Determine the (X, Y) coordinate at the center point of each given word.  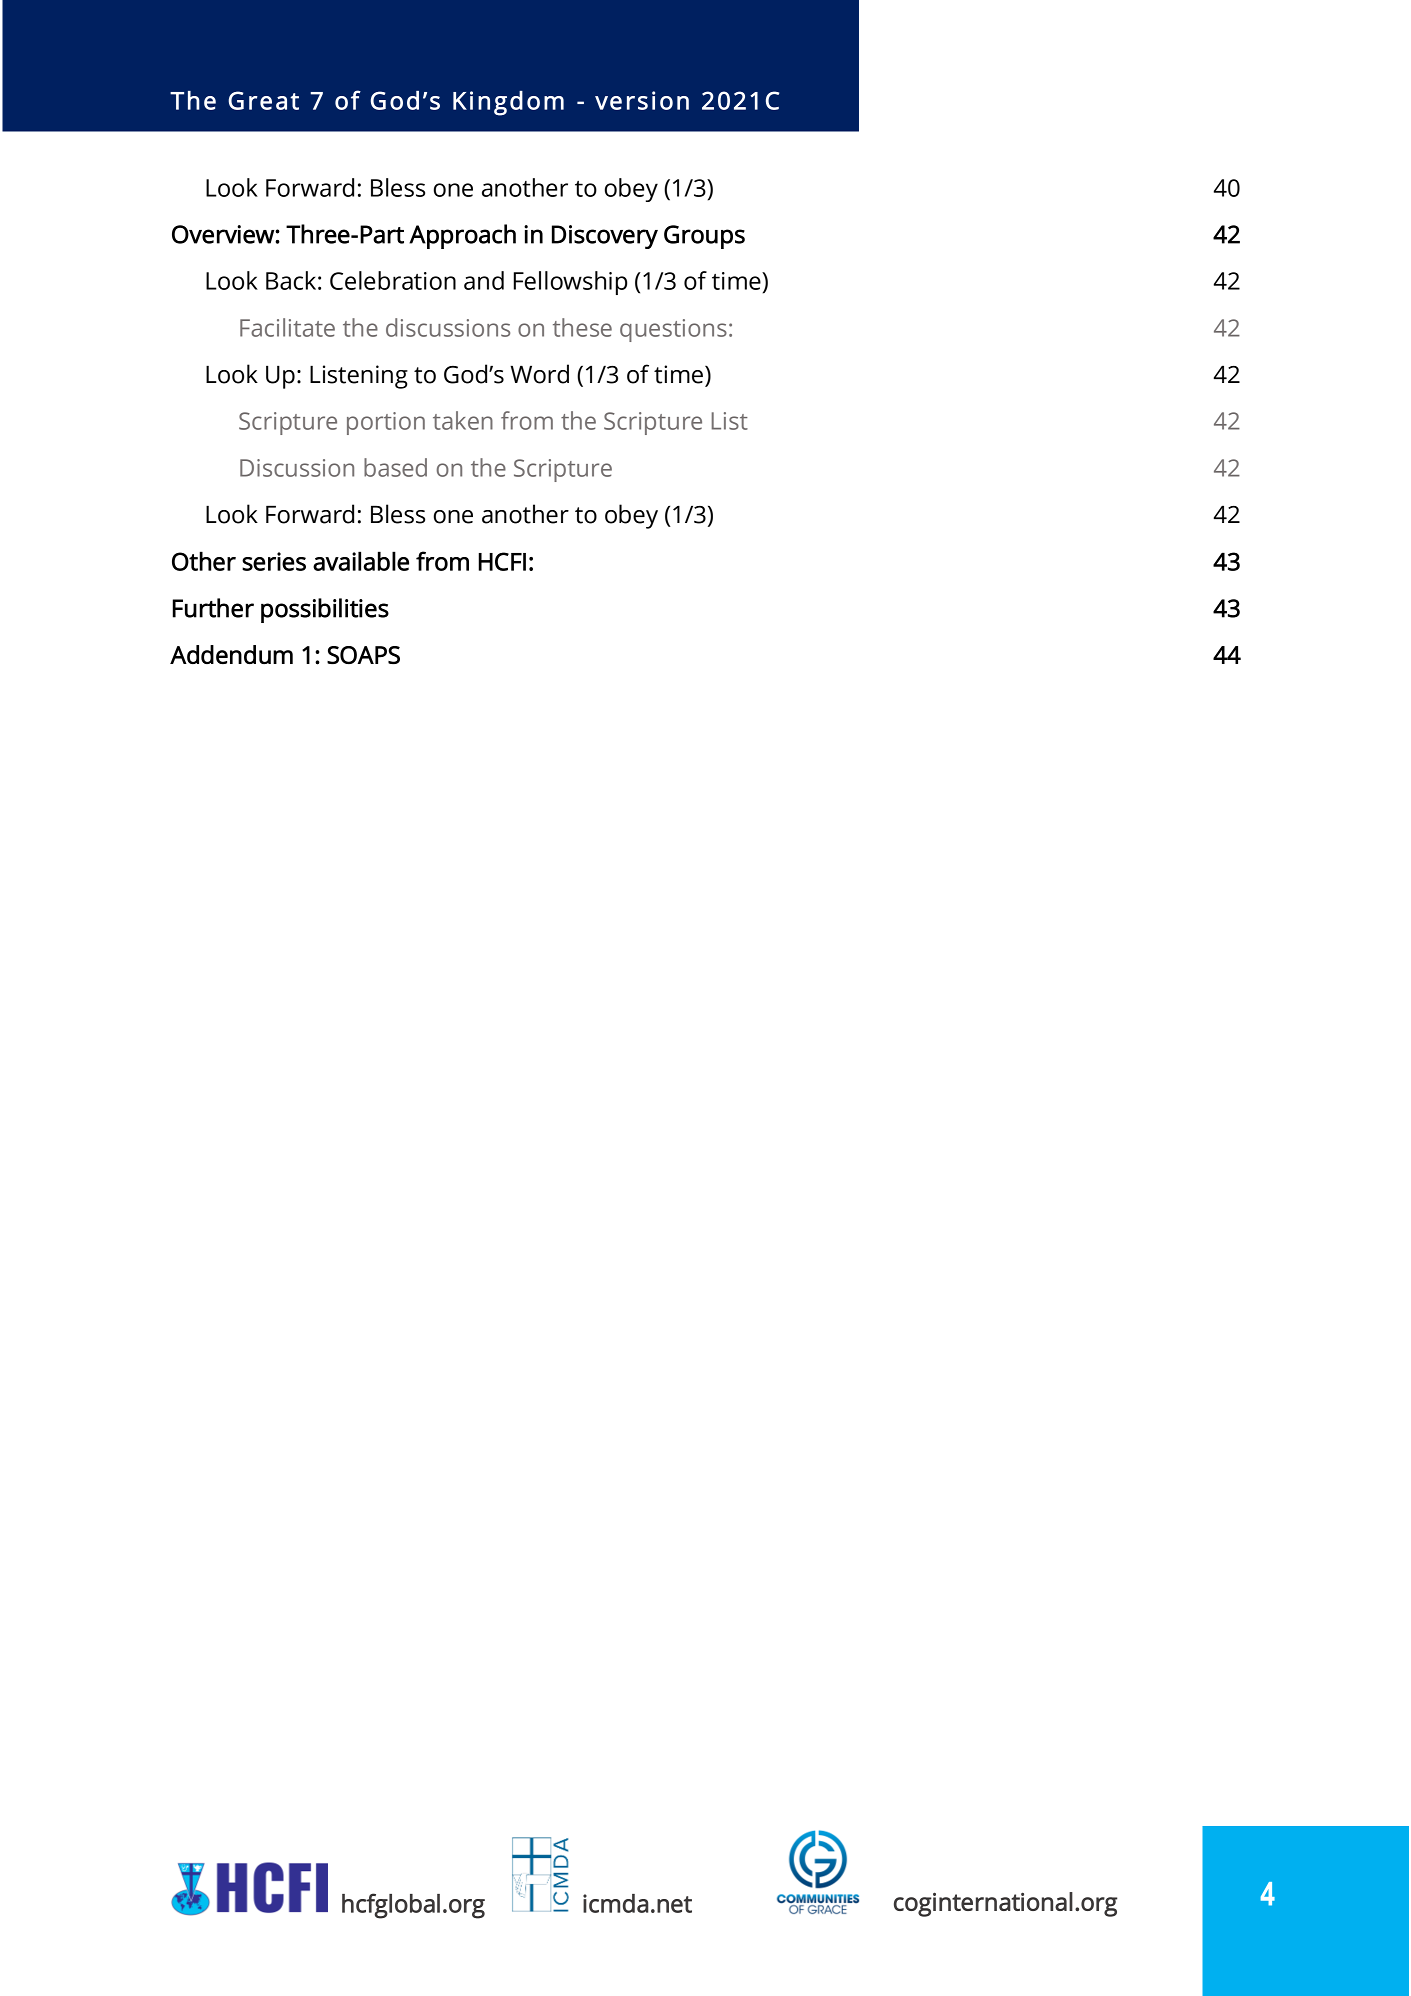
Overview (224, 234)
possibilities (325, 610)
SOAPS (363, 655)
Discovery (605, 237)
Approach (462, 236)
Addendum (231, 654)
